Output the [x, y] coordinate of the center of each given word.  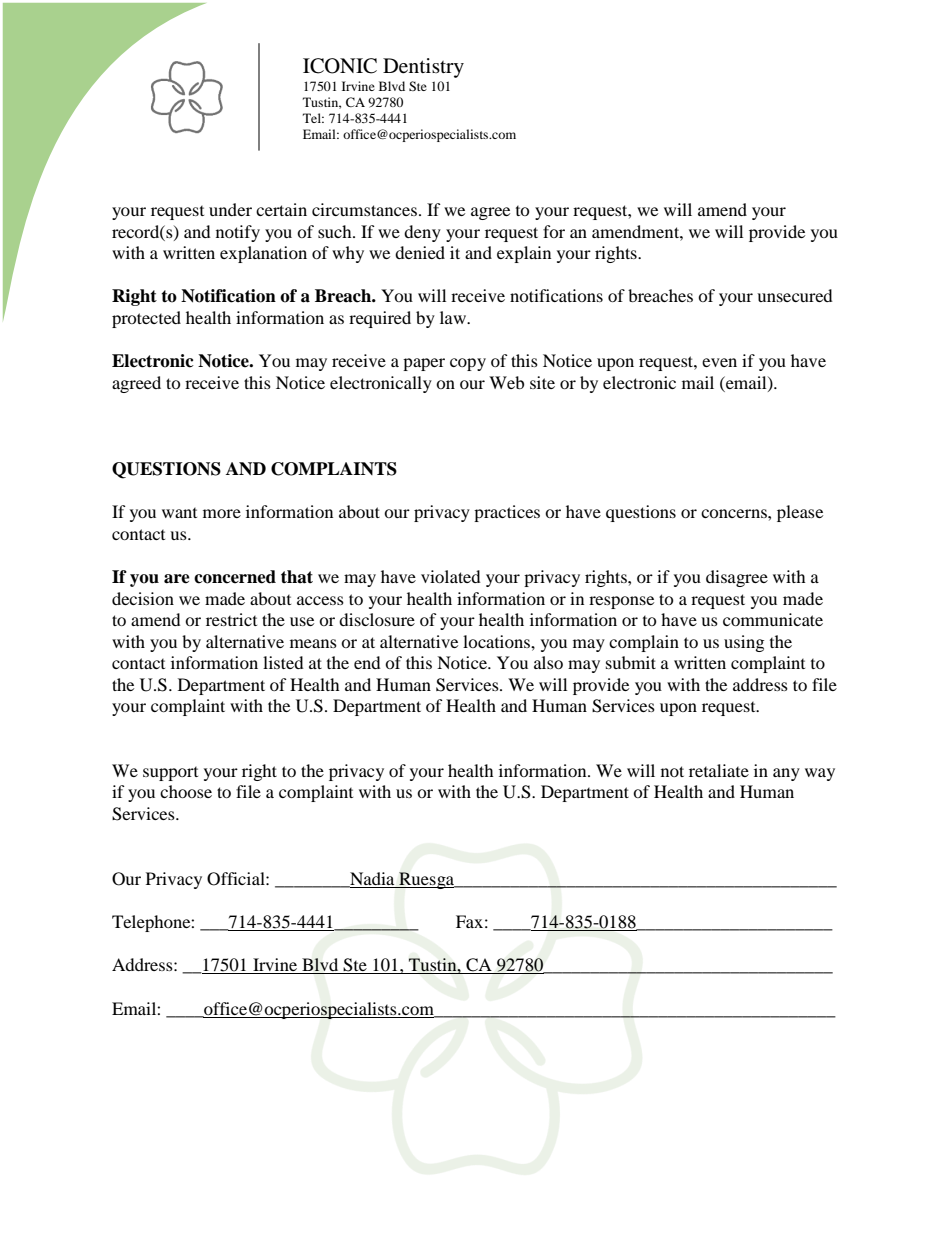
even [719, 362]
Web [506, 382]
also [548, 662]
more [222, 513]
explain [524, 254]
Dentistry [423, 68]
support [170, 774]
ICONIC [340, 66]
